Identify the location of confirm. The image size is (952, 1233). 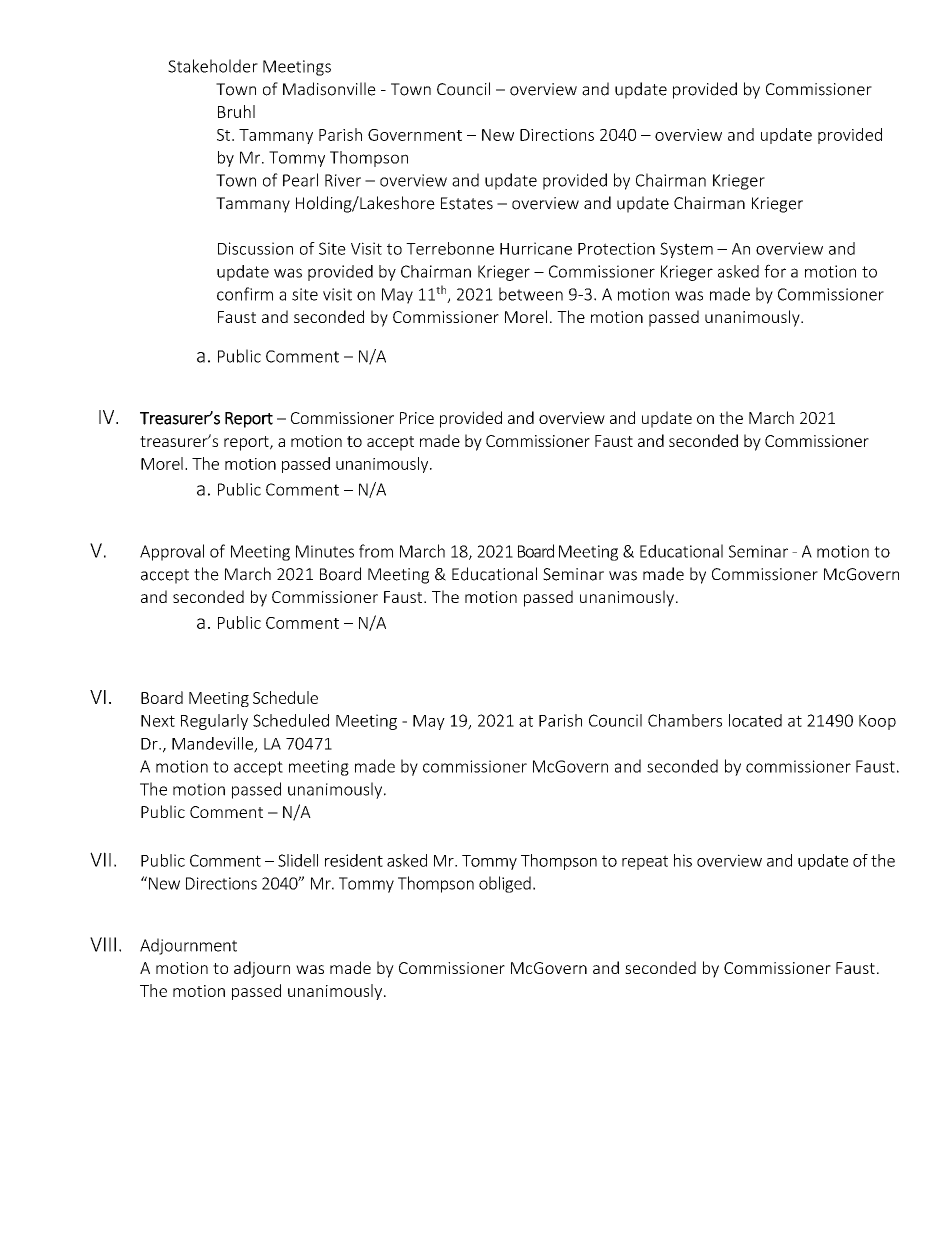
(245, 294).
